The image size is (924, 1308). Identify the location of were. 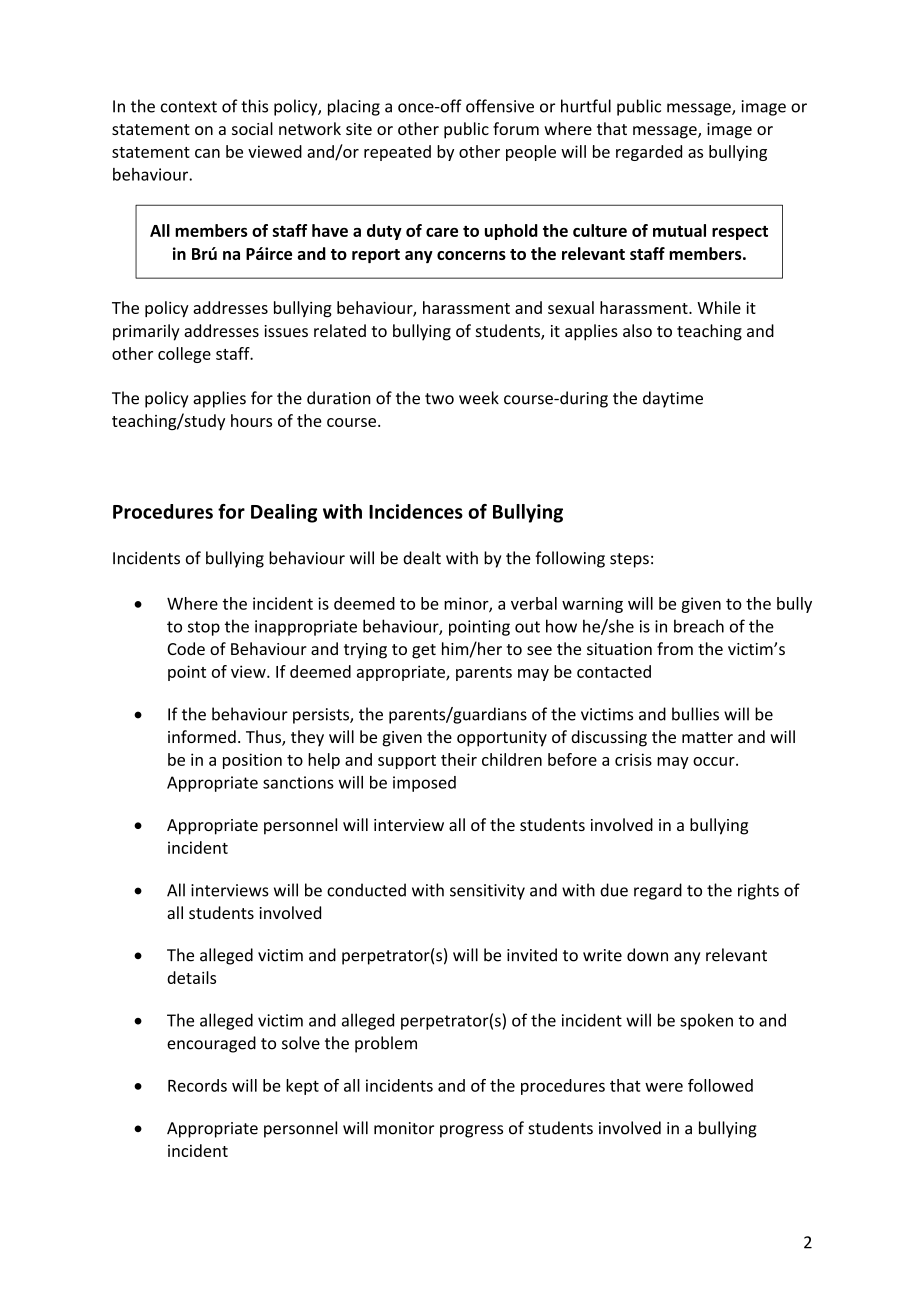
(664, 1087).
